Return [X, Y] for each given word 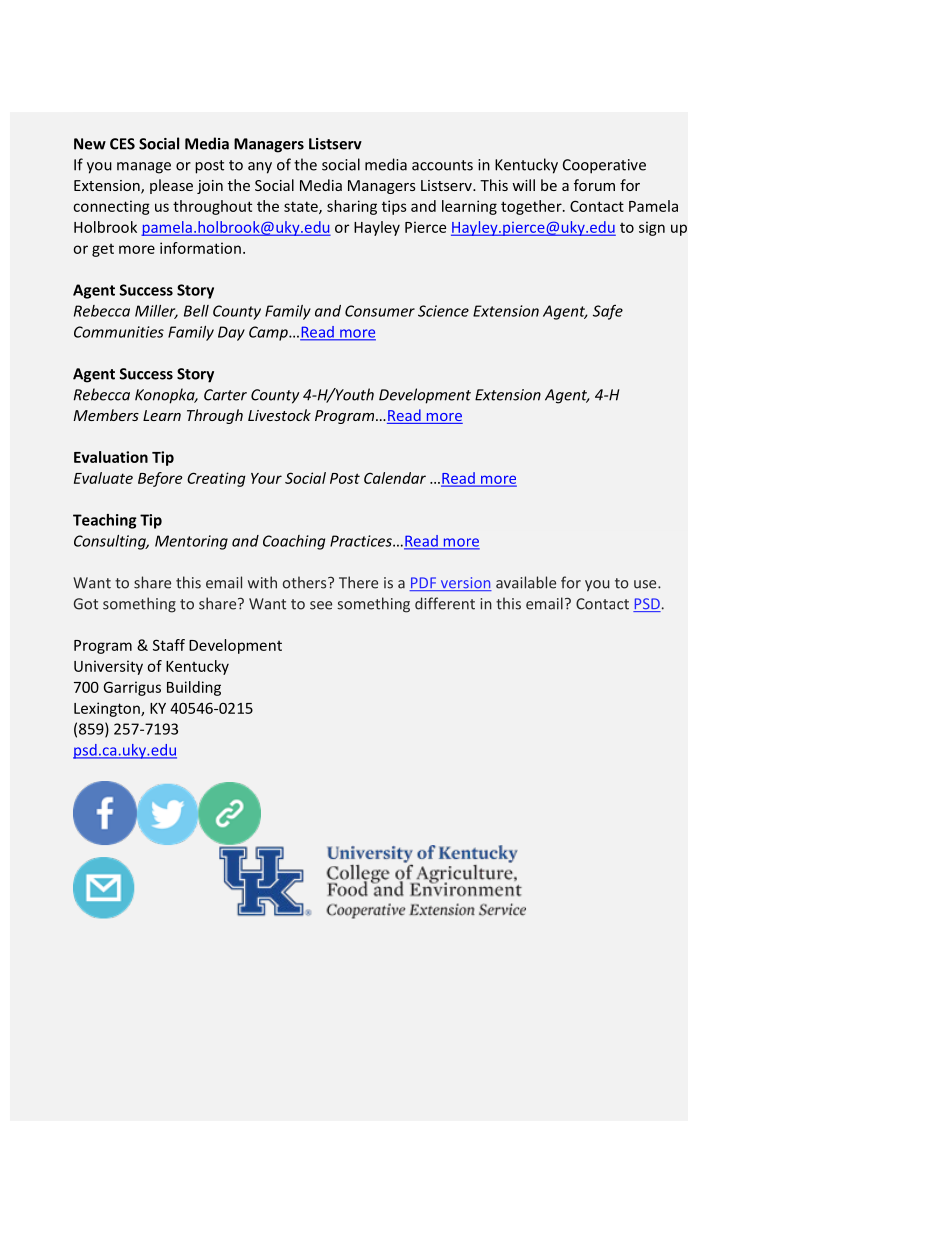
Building [194, 688]
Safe [608, 312]
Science [443, 311]
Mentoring [191, 542]
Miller [156, 312]
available [526, 582]
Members [106, 415]
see [321, 605]
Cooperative [604, 166]
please [171, 186]
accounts [442, 165]
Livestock [279, 415]
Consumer [380, 311]
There [358, 582]
